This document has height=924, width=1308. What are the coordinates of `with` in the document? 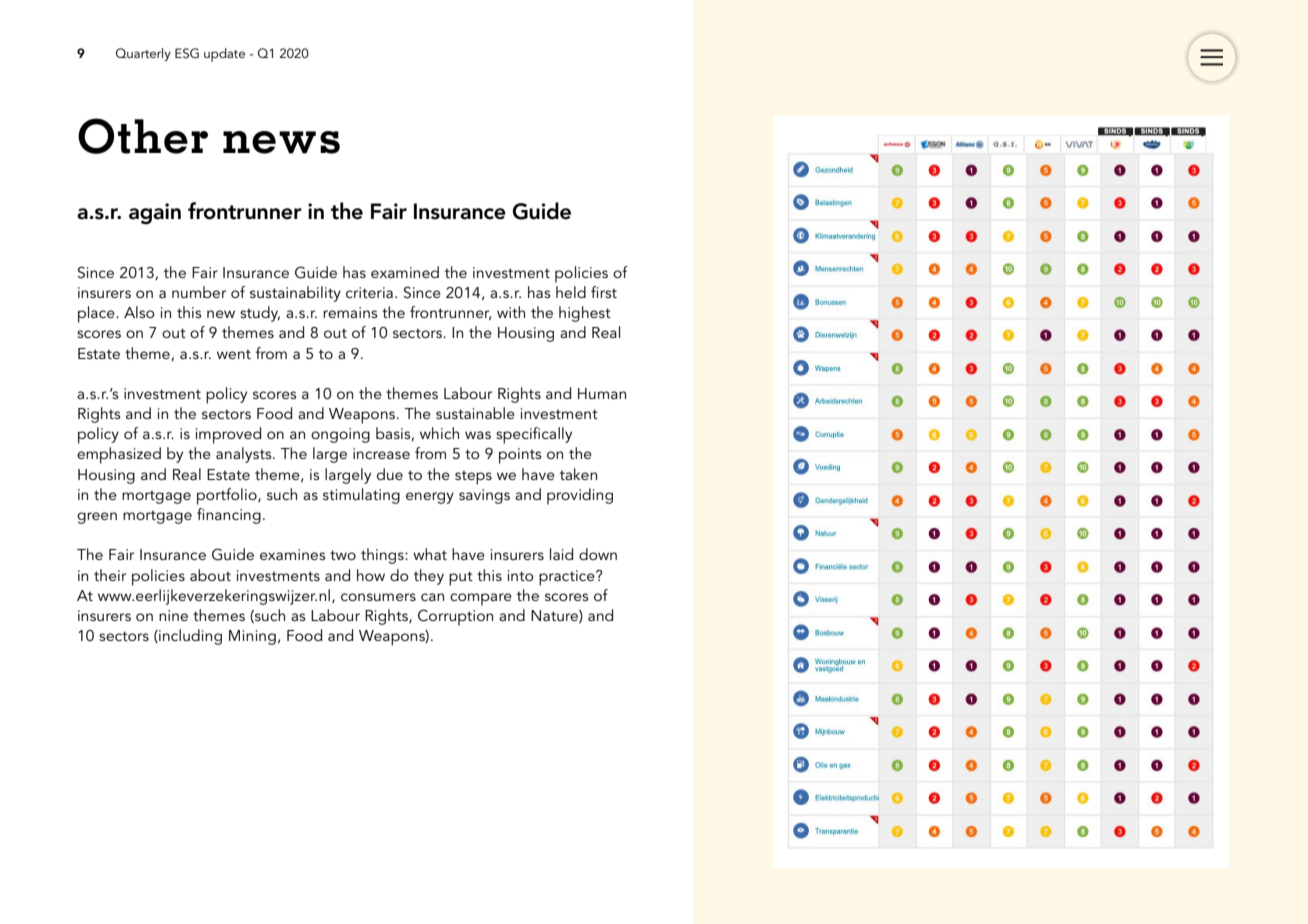 It's located at (511, 312).
